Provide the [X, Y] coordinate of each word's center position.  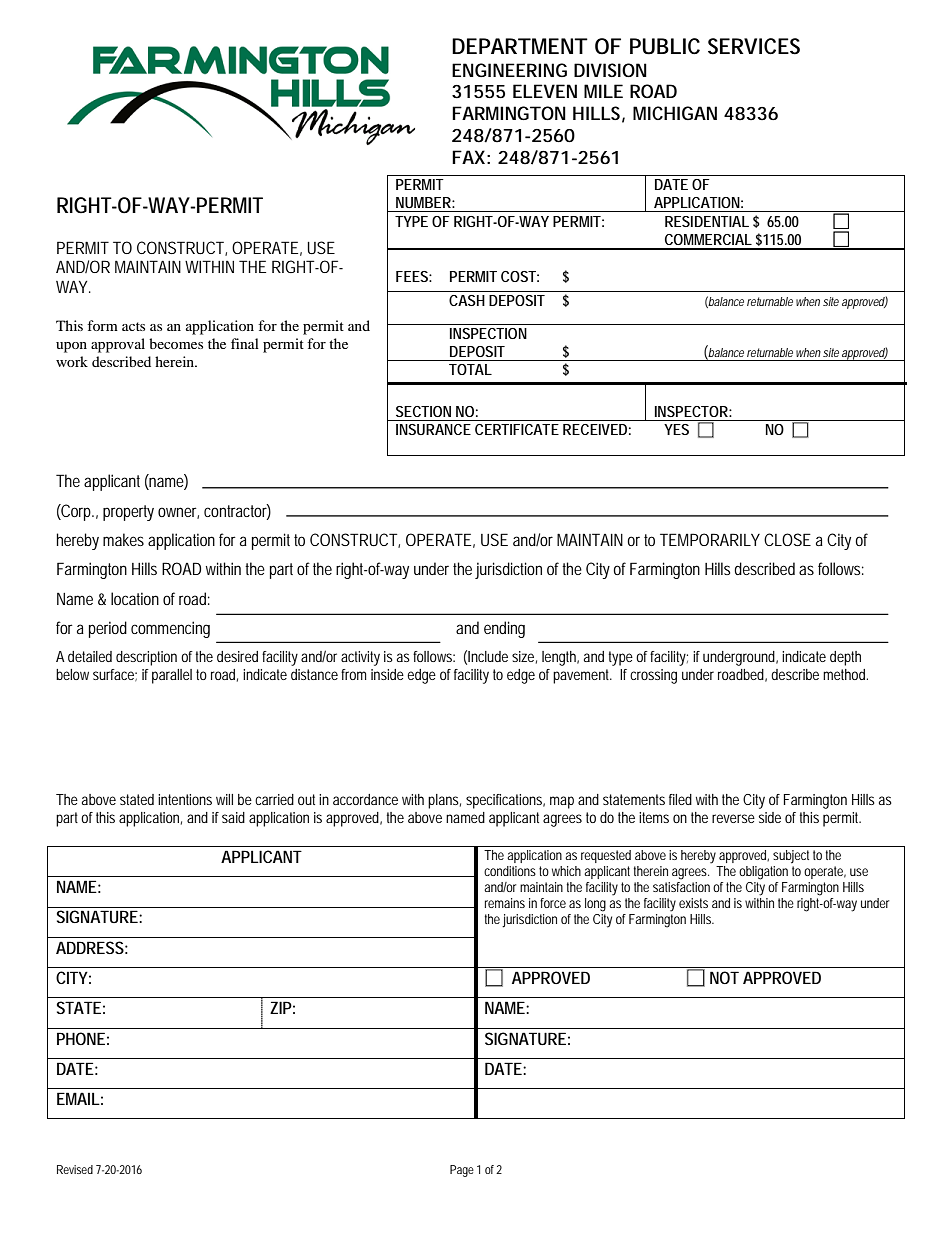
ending [504, 629]
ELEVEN [545, 91]
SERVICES [754, 46]
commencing [170, 629]
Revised [75, 1169]
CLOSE [787, 539]
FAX [468, 157]
